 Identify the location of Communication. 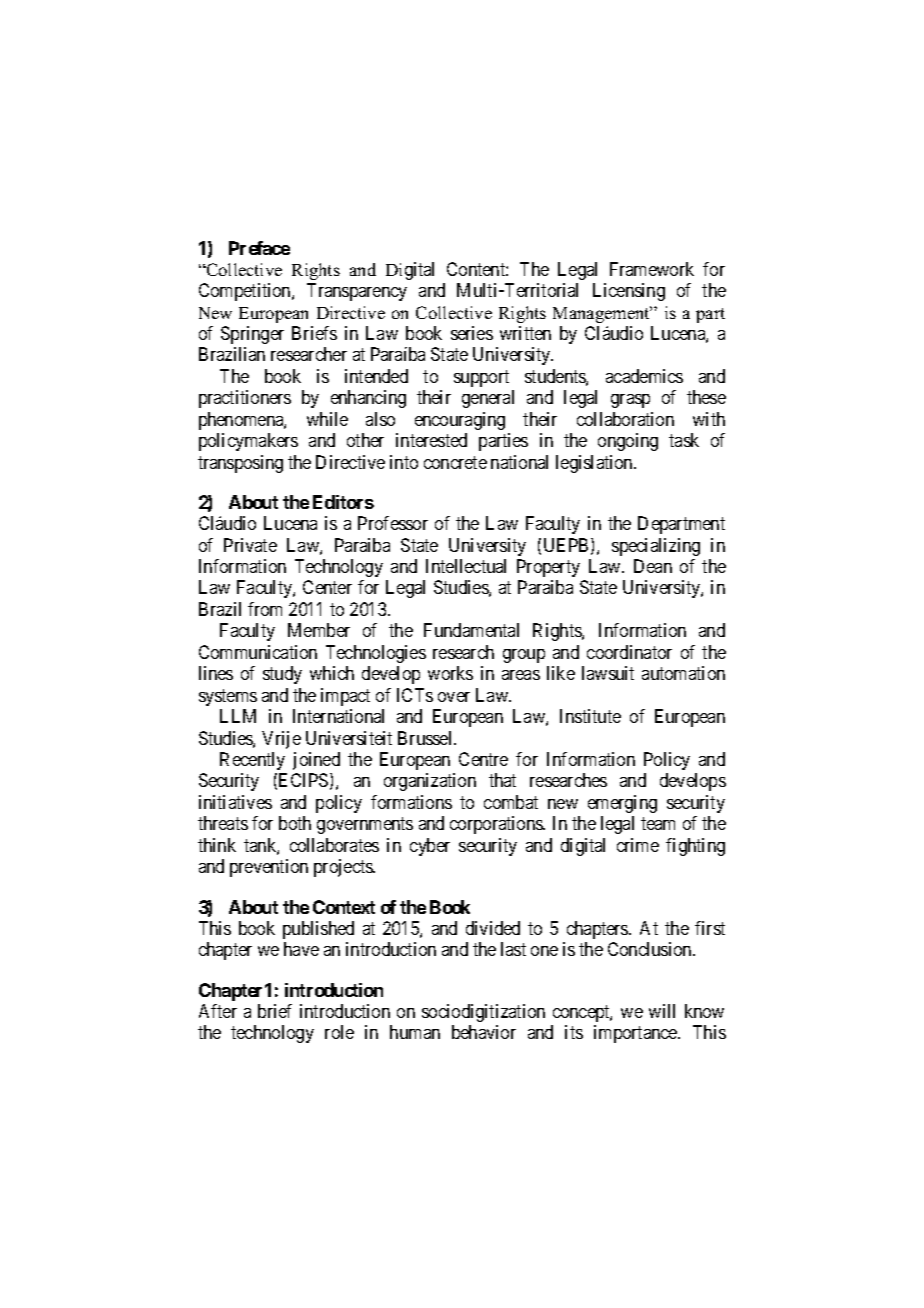
(258, 652).
